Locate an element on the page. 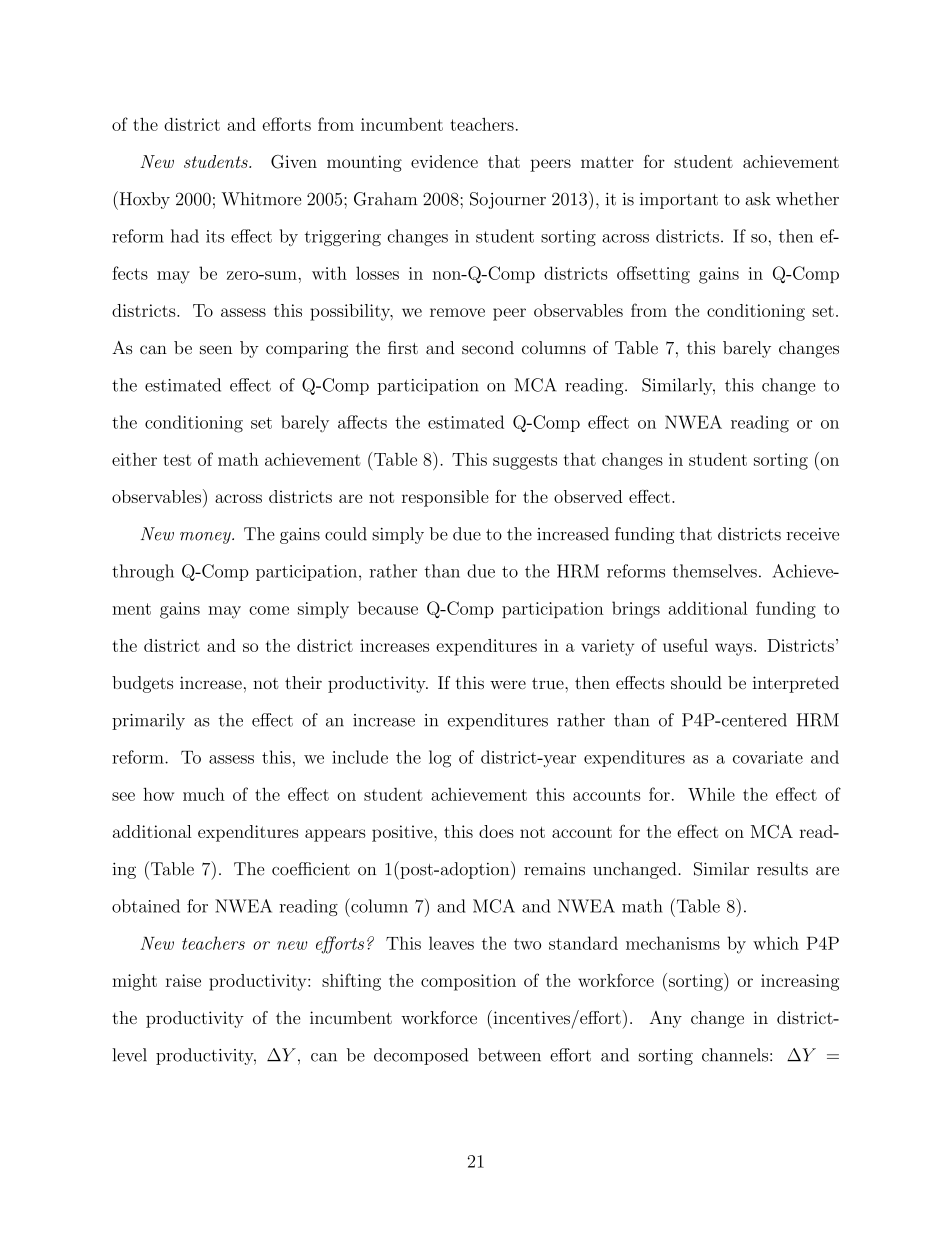 This document has height=1233, width=952. Whitmore is located at coordinates (261, 199).
